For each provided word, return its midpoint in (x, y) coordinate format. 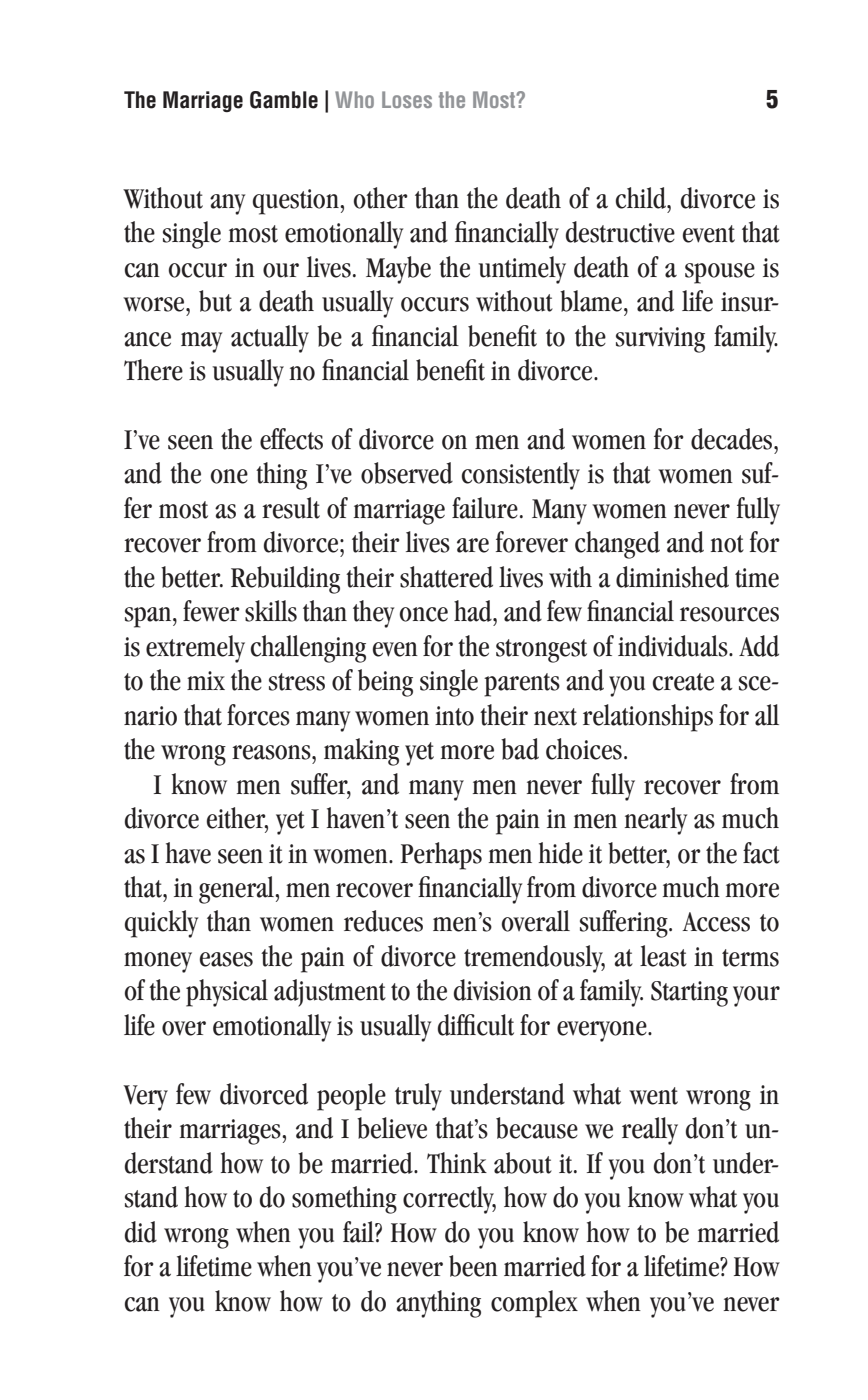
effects (291, 439)
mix (206, 680)
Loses (407, 99)
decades (733, 439)
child (642, 198)
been (473, 1266)
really (650, 1131)
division (493, 990)
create (683, 682)
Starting (689, 994)
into (454, 716)
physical (227, 993)
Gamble (284, 100)
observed (407, 473)
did (141, 1232)
